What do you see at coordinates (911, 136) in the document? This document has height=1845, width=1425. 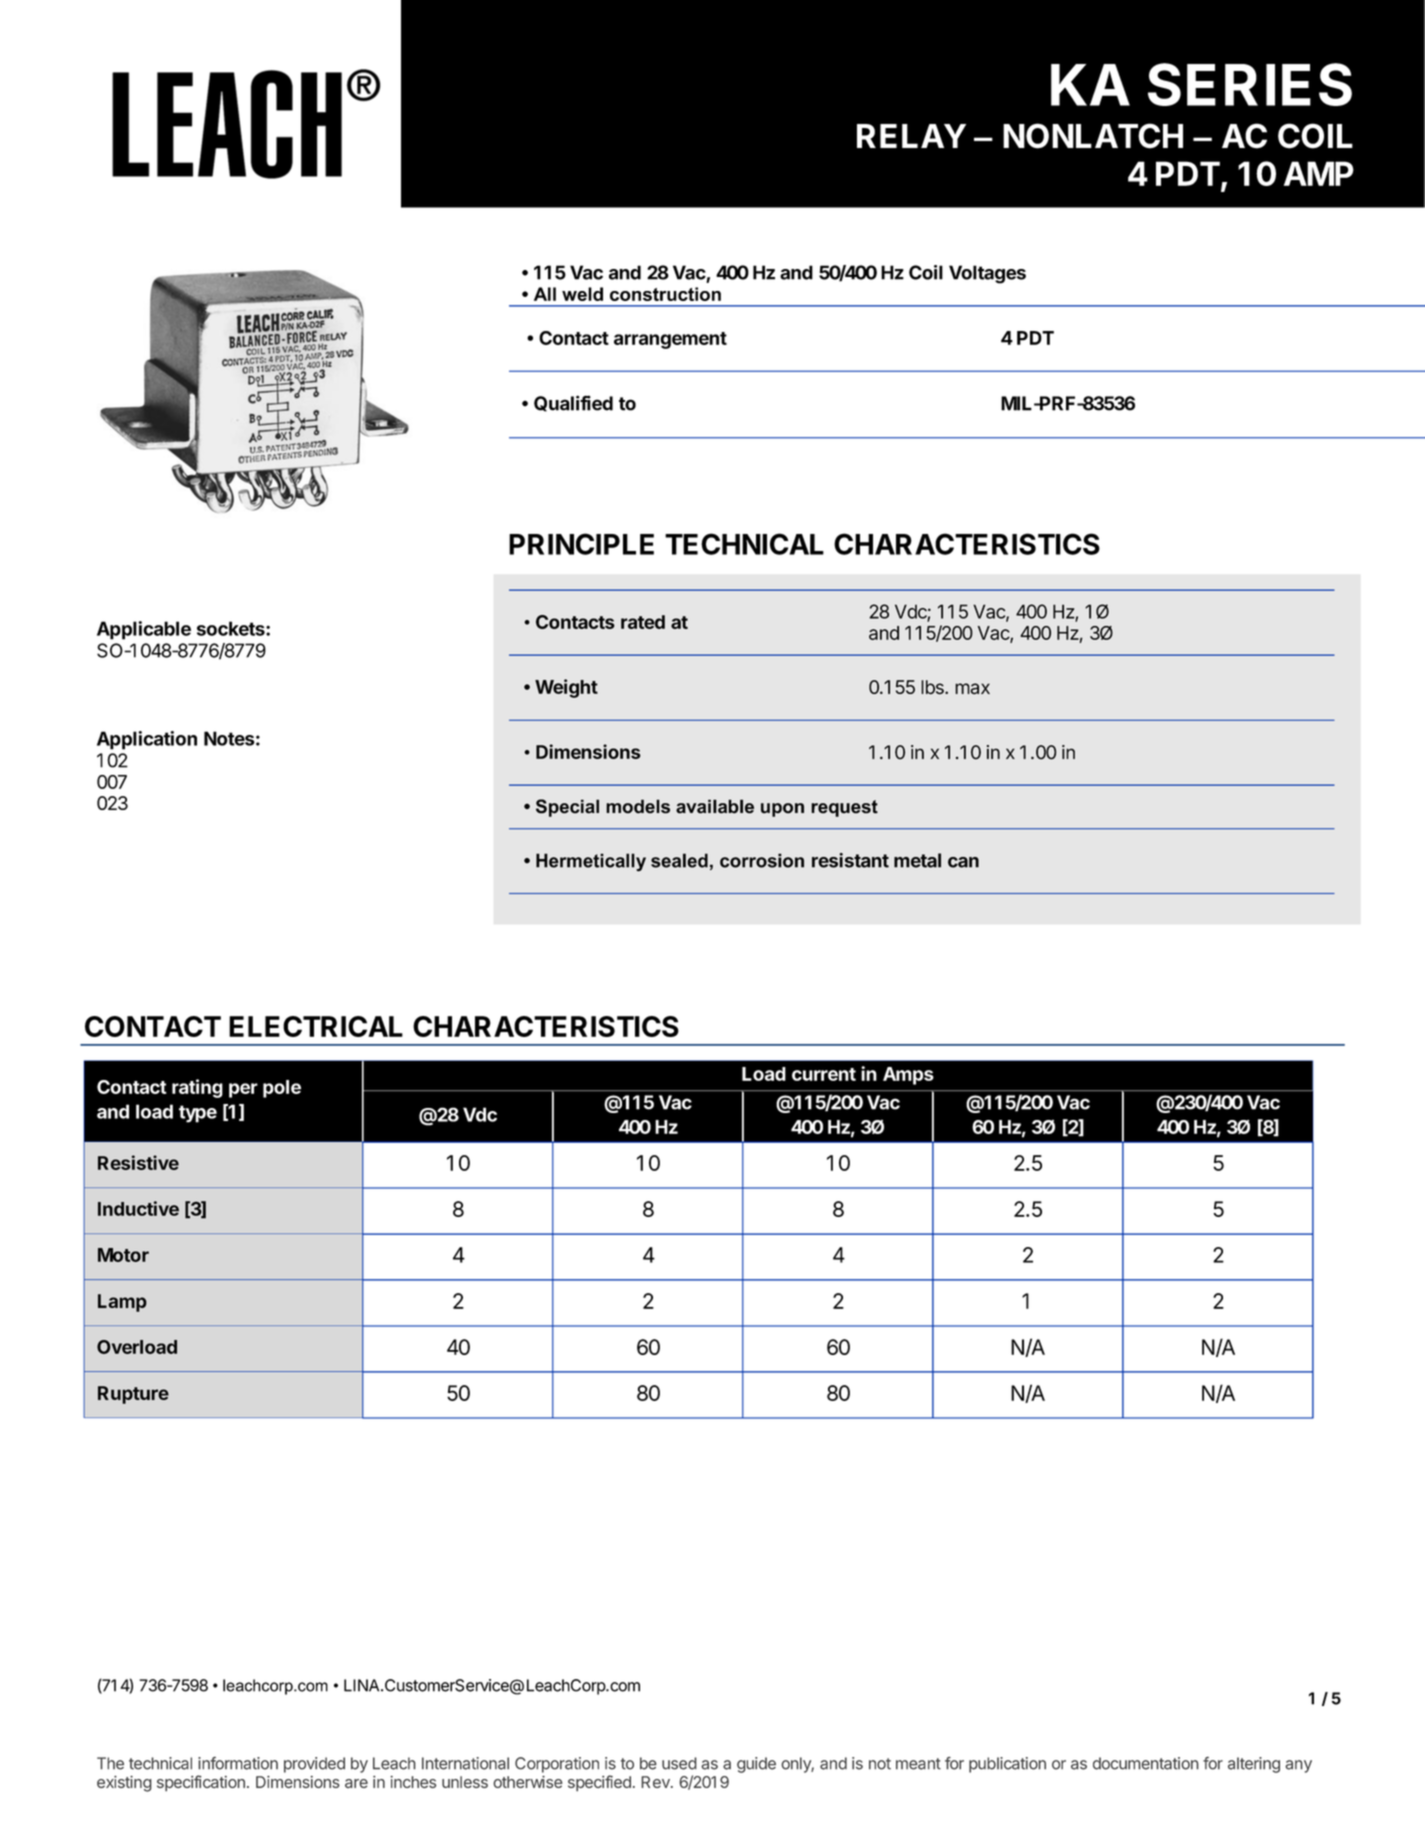 I see `RELAY` at bounding box center [911, 136].
